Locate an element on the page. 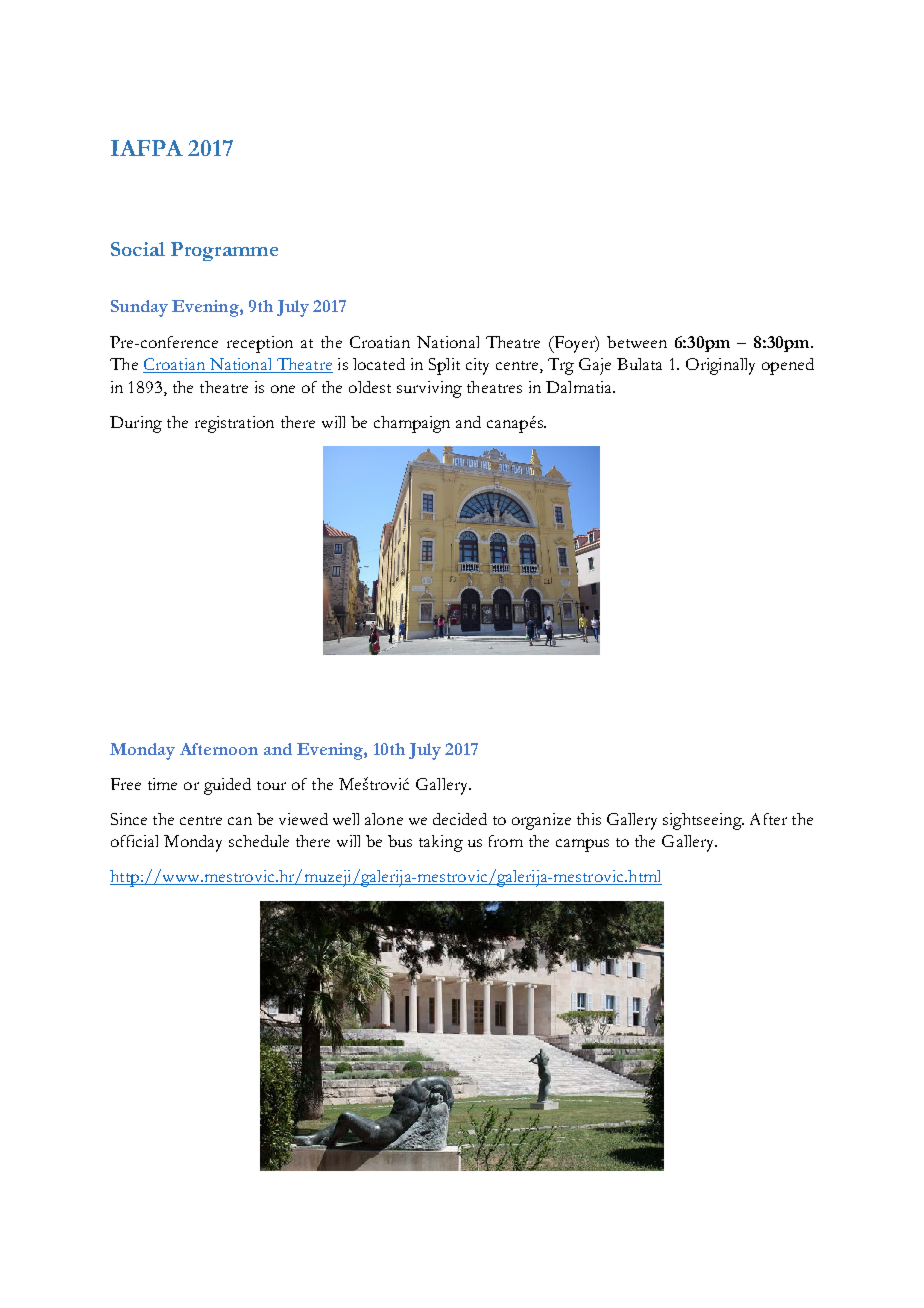  registration is located at coordinates (234, 424).
